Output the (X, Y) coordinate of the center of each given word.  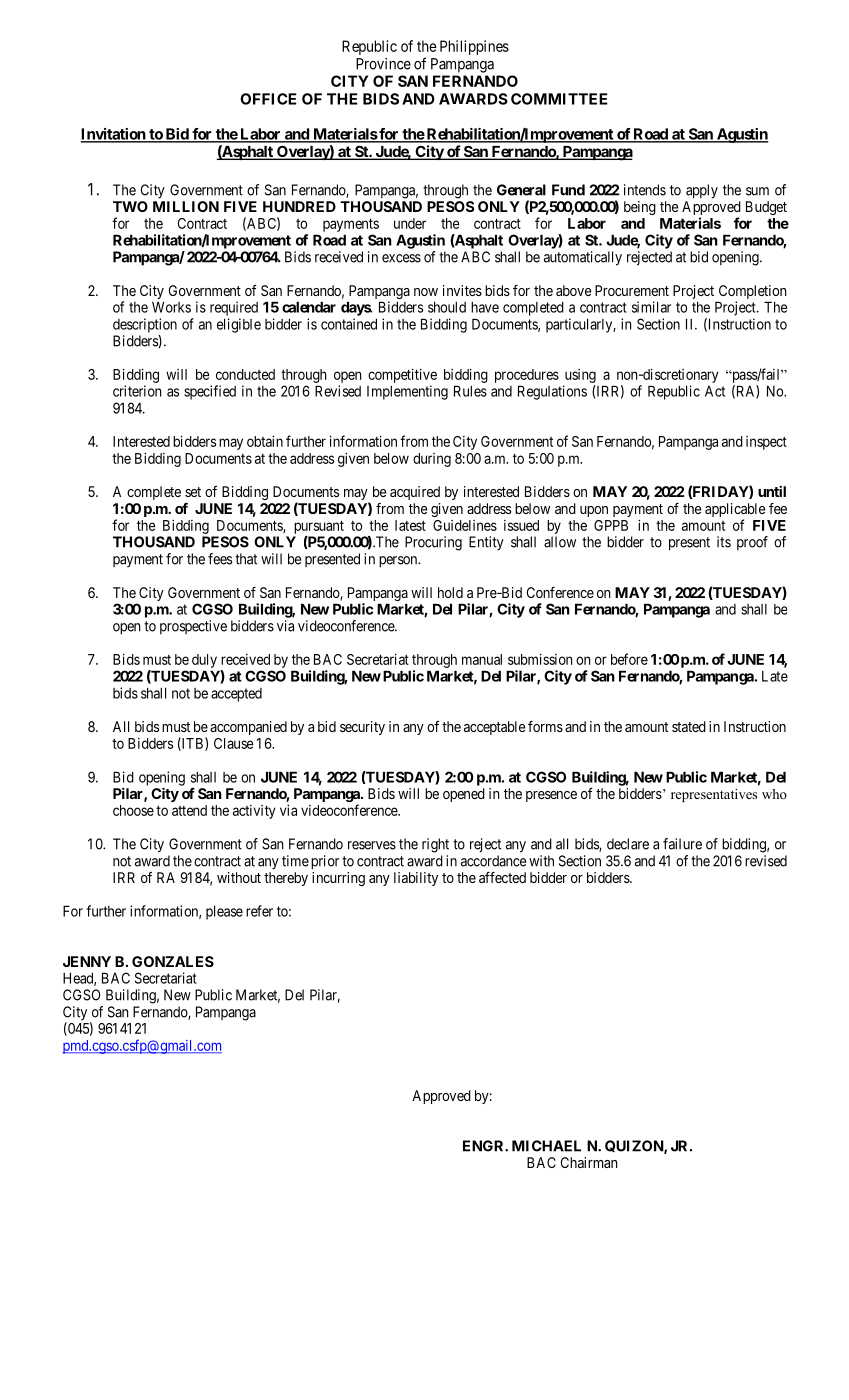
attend (189, 810)
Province (383, 64)
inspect (766, 443)
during (432, 460)
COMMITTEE (559, 99)
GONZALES (173, 961)
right (435, 845)
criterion (137, 391)
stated (689, 726)
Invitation (113, 135)
